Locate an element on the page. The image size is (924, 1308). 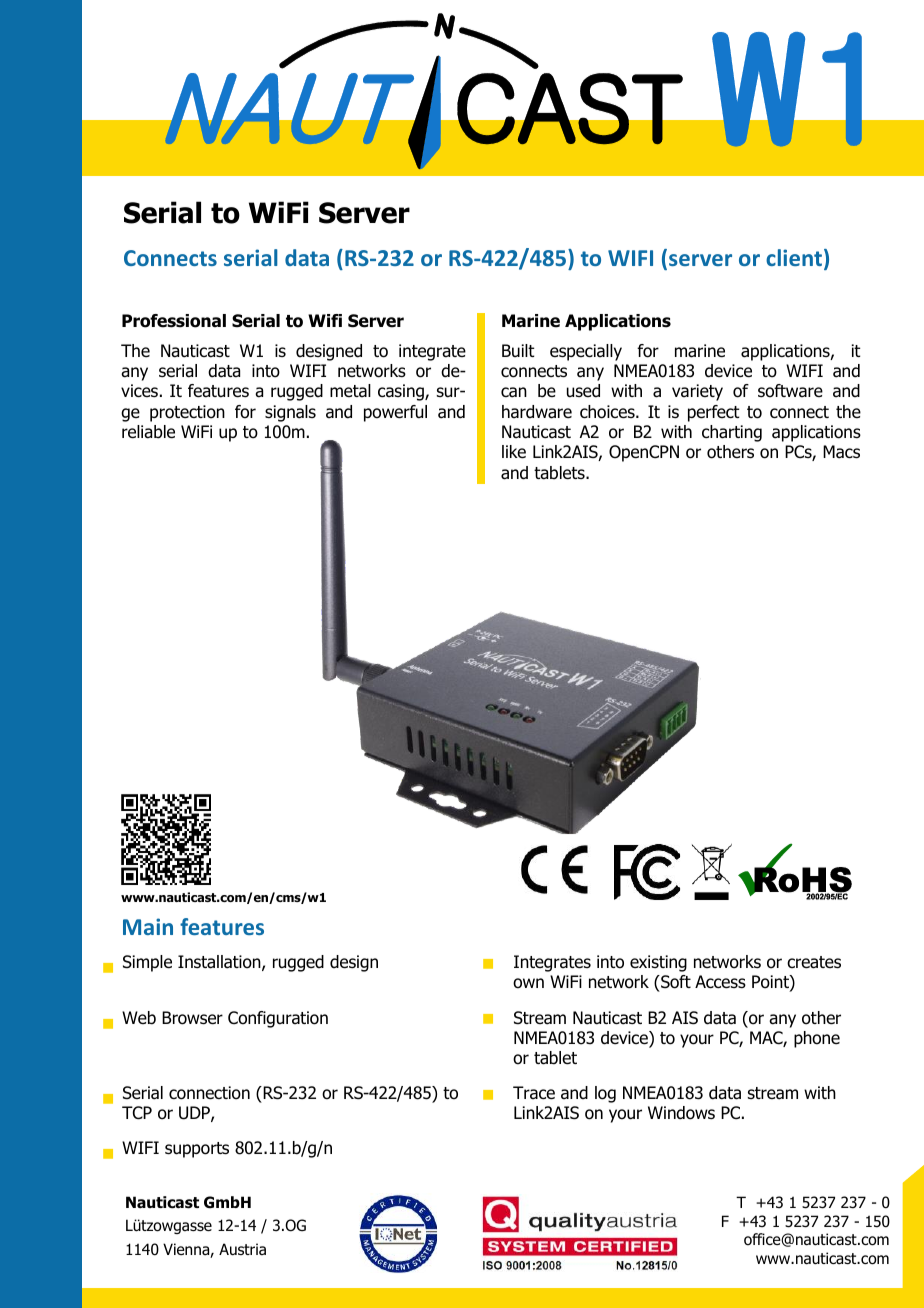
reliable is located at coordinates (148, 432).
